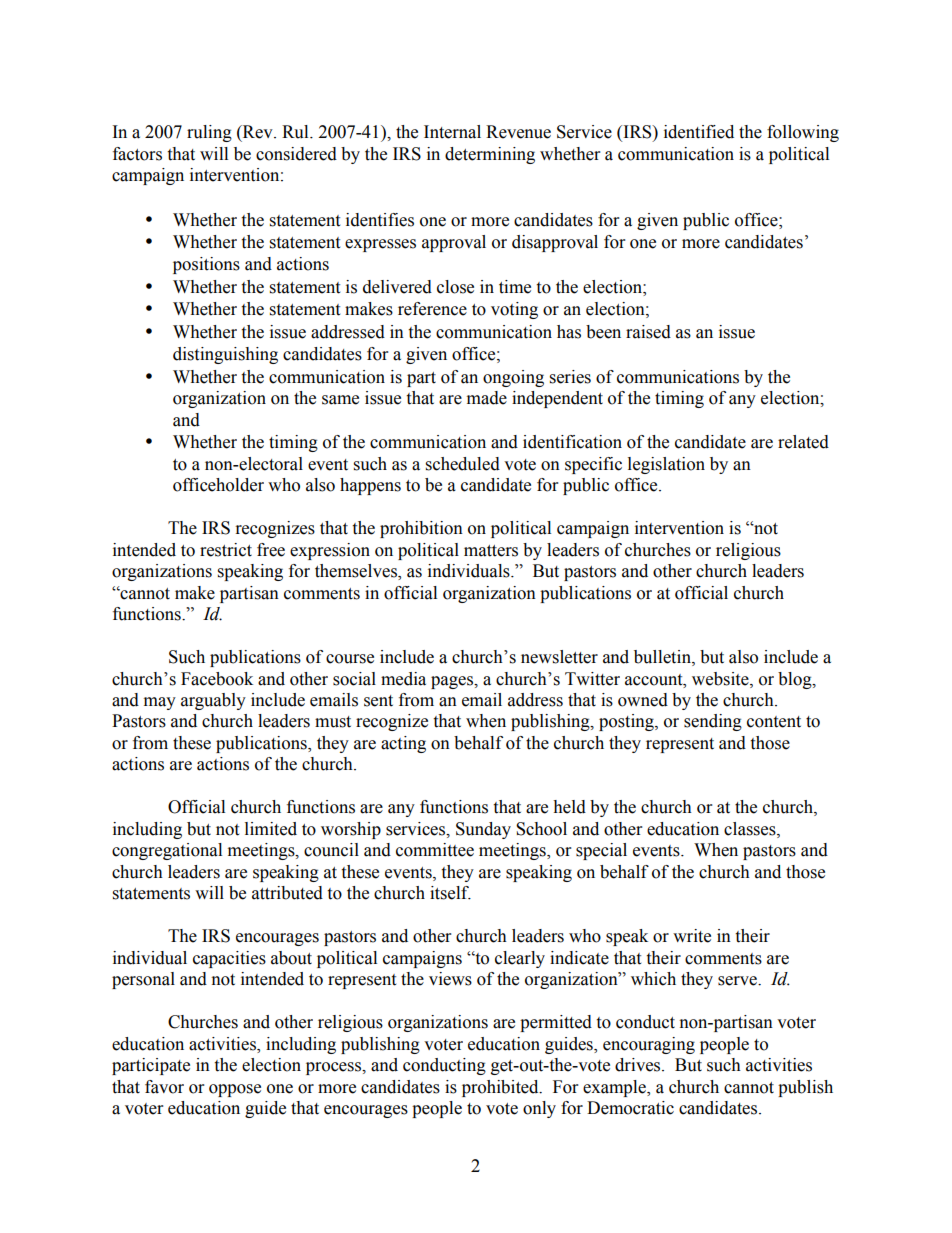  I want to click on prohibited, so click(501, 1088).
